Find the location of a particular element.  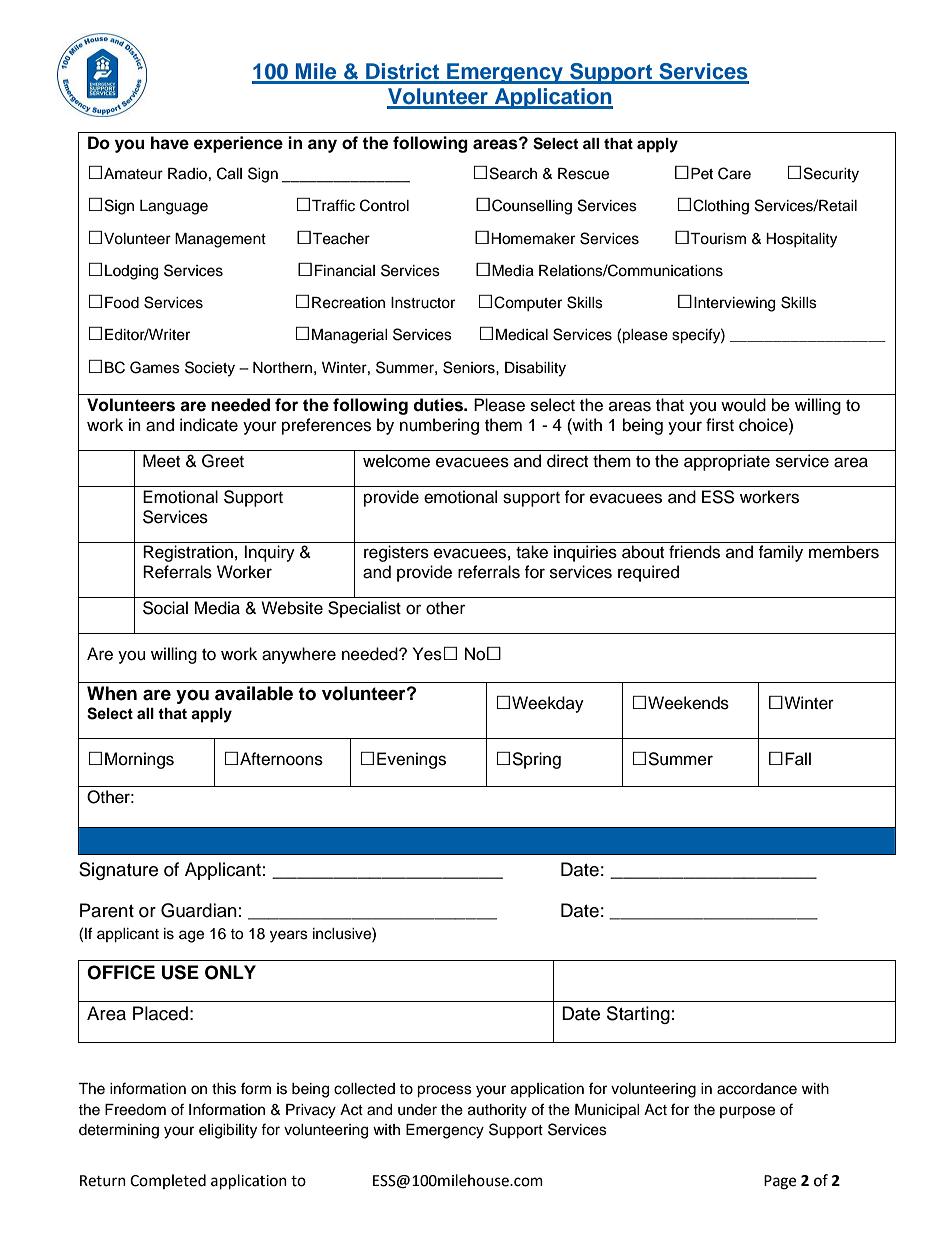

Control is located at coordinates (384, 205).
